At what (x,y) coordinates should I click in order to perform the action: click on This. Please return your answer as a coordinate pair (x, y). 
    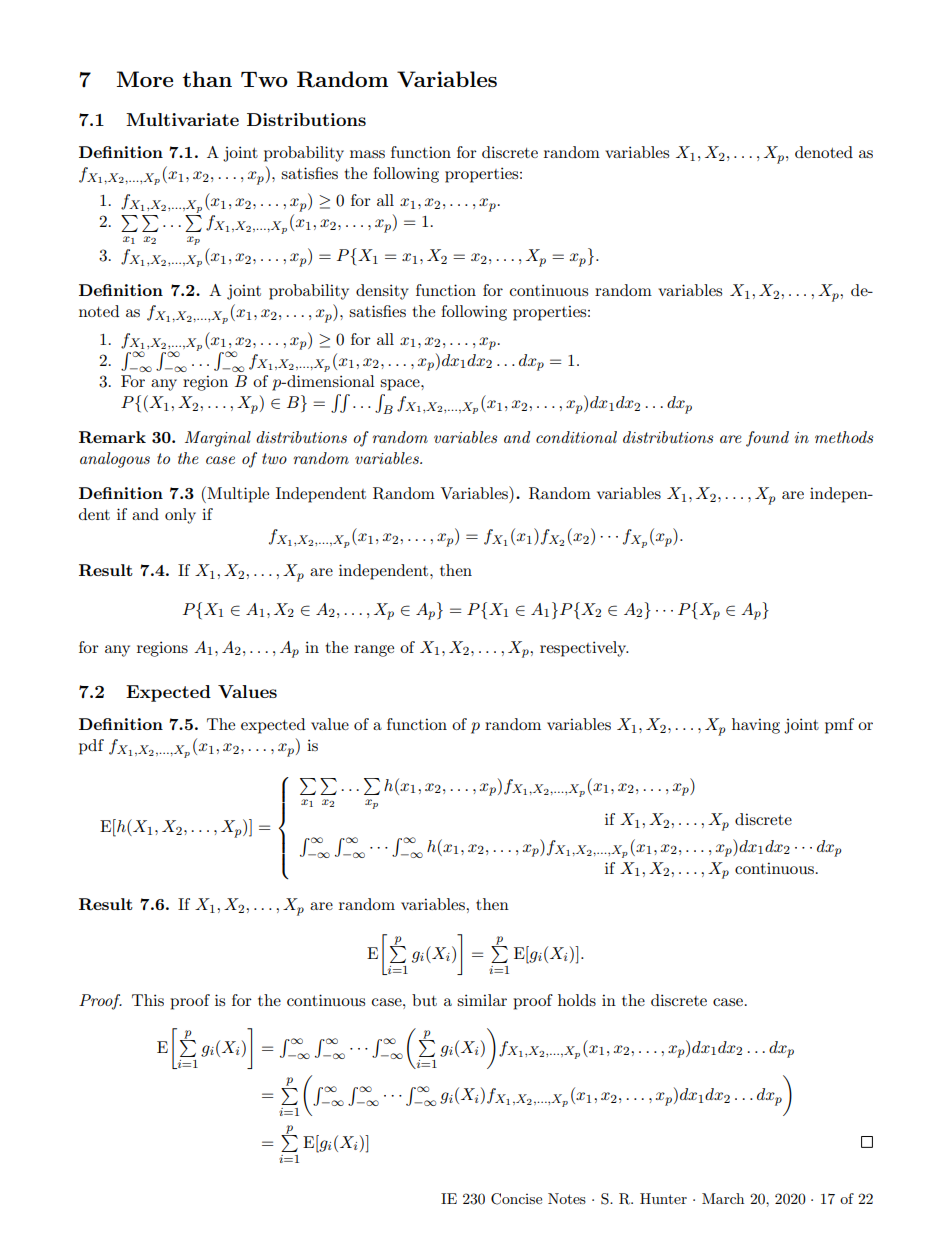
    Looking at the image, I should click on (148, 1000).
